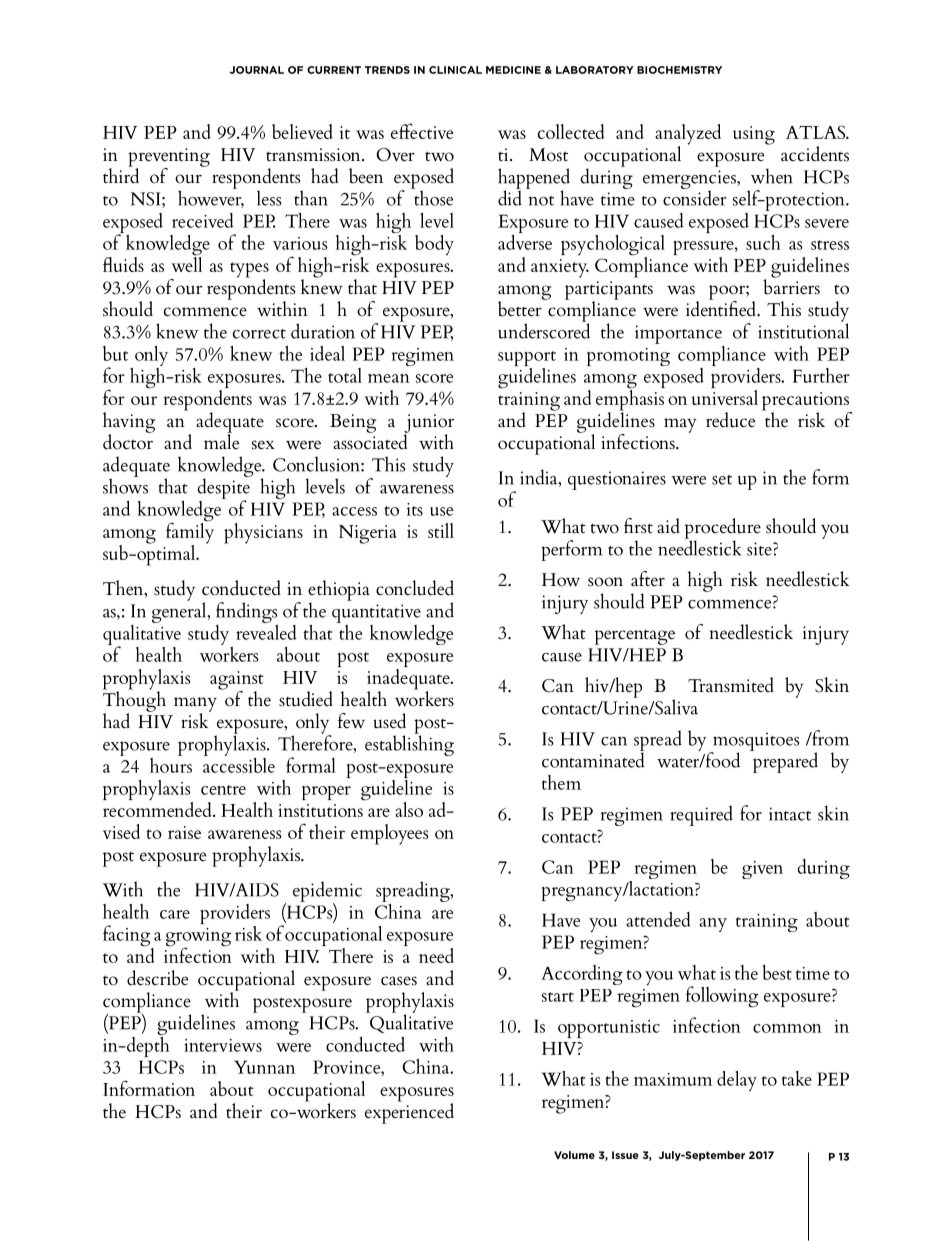 This image has width=952, height=1241. I want to click on Yunnan, so click(264, 1067).
